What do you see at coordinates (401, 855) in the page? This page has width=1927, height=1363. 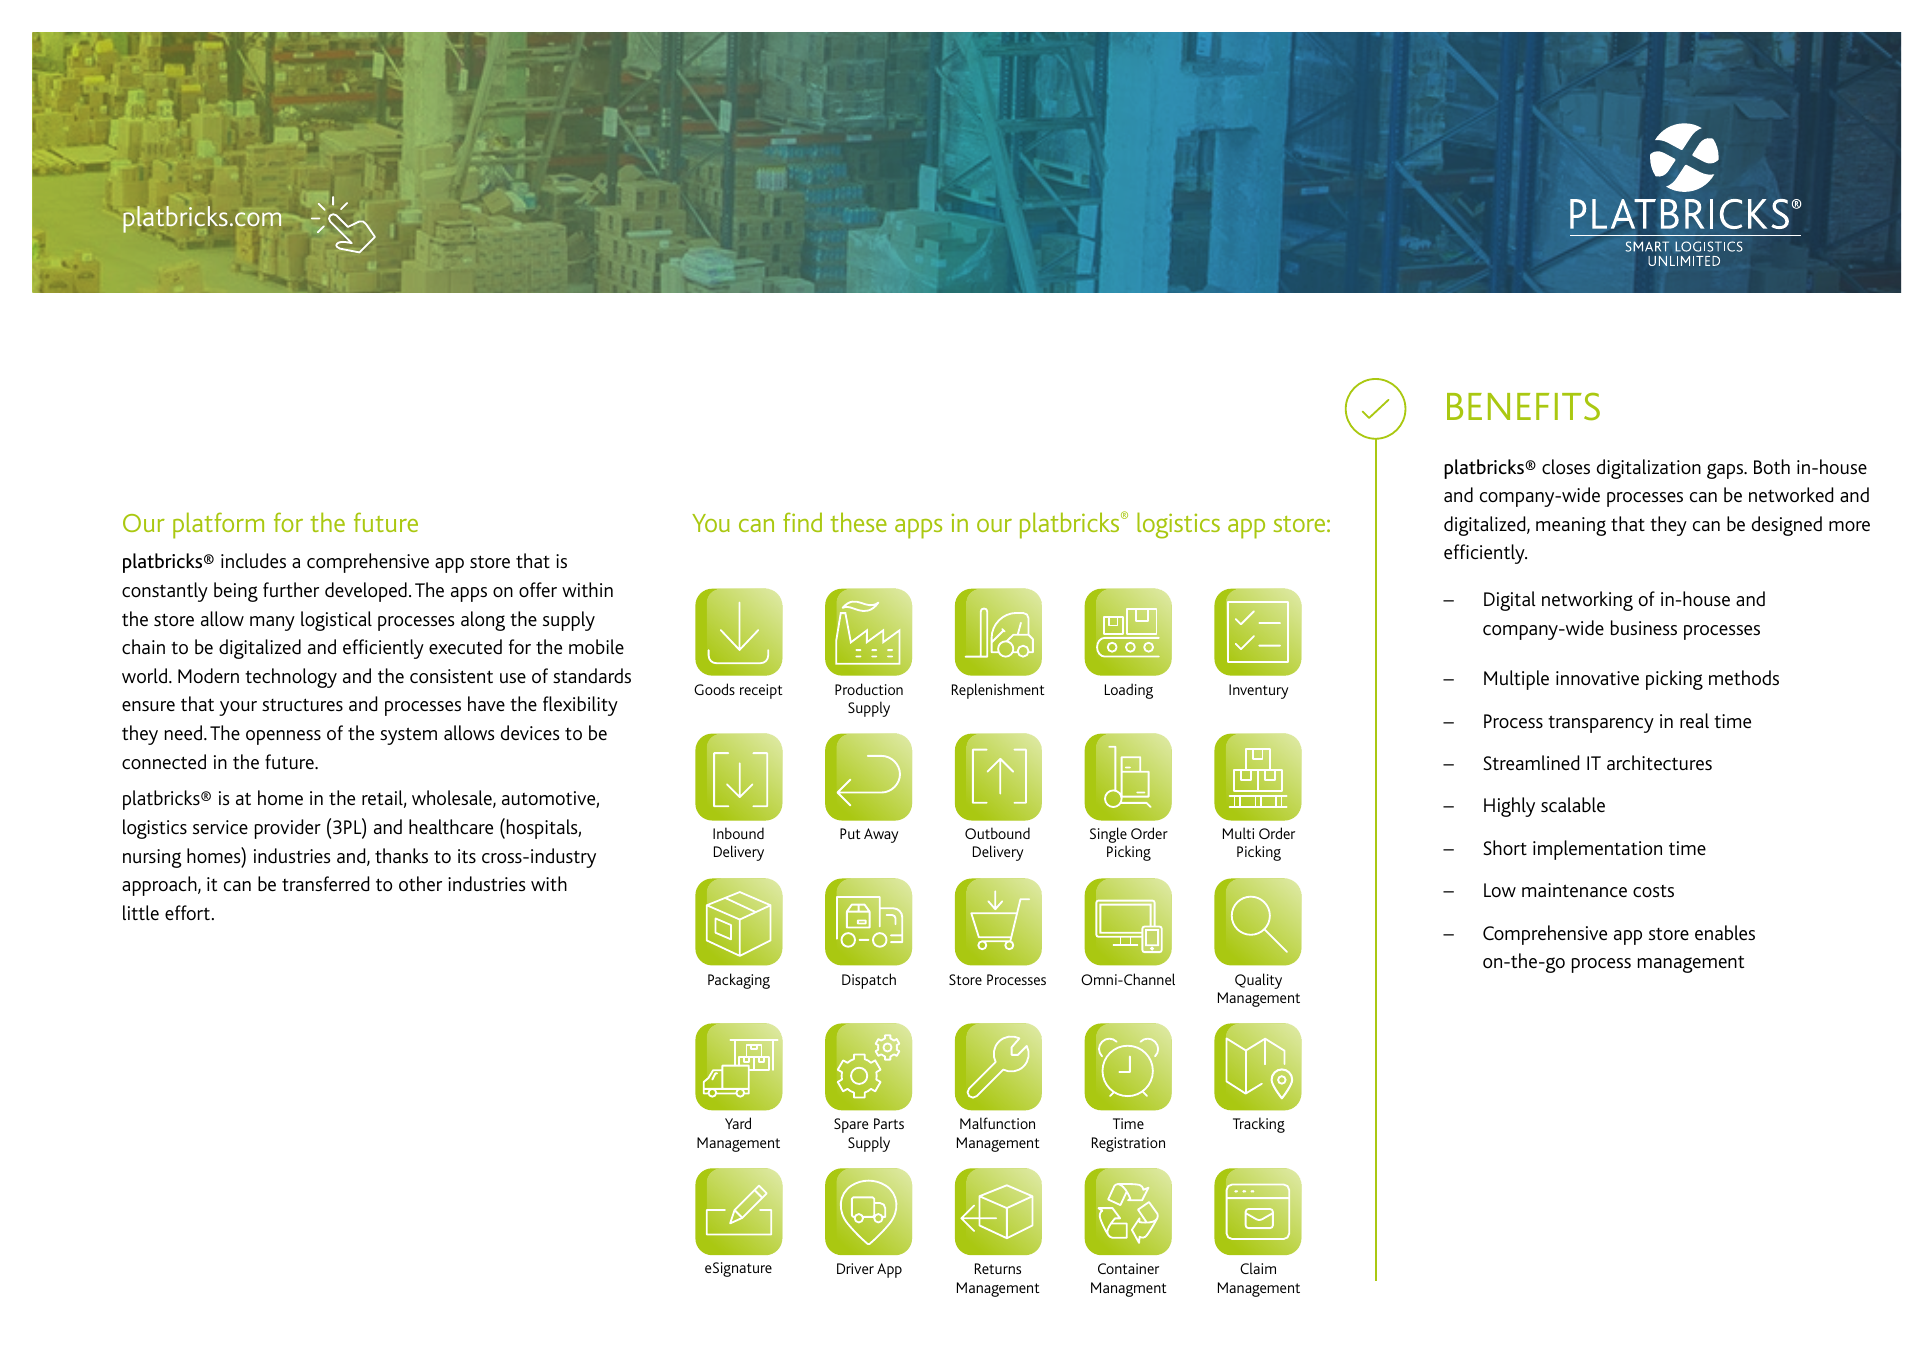 I see `thanks` at bounding box center [401, 855].
